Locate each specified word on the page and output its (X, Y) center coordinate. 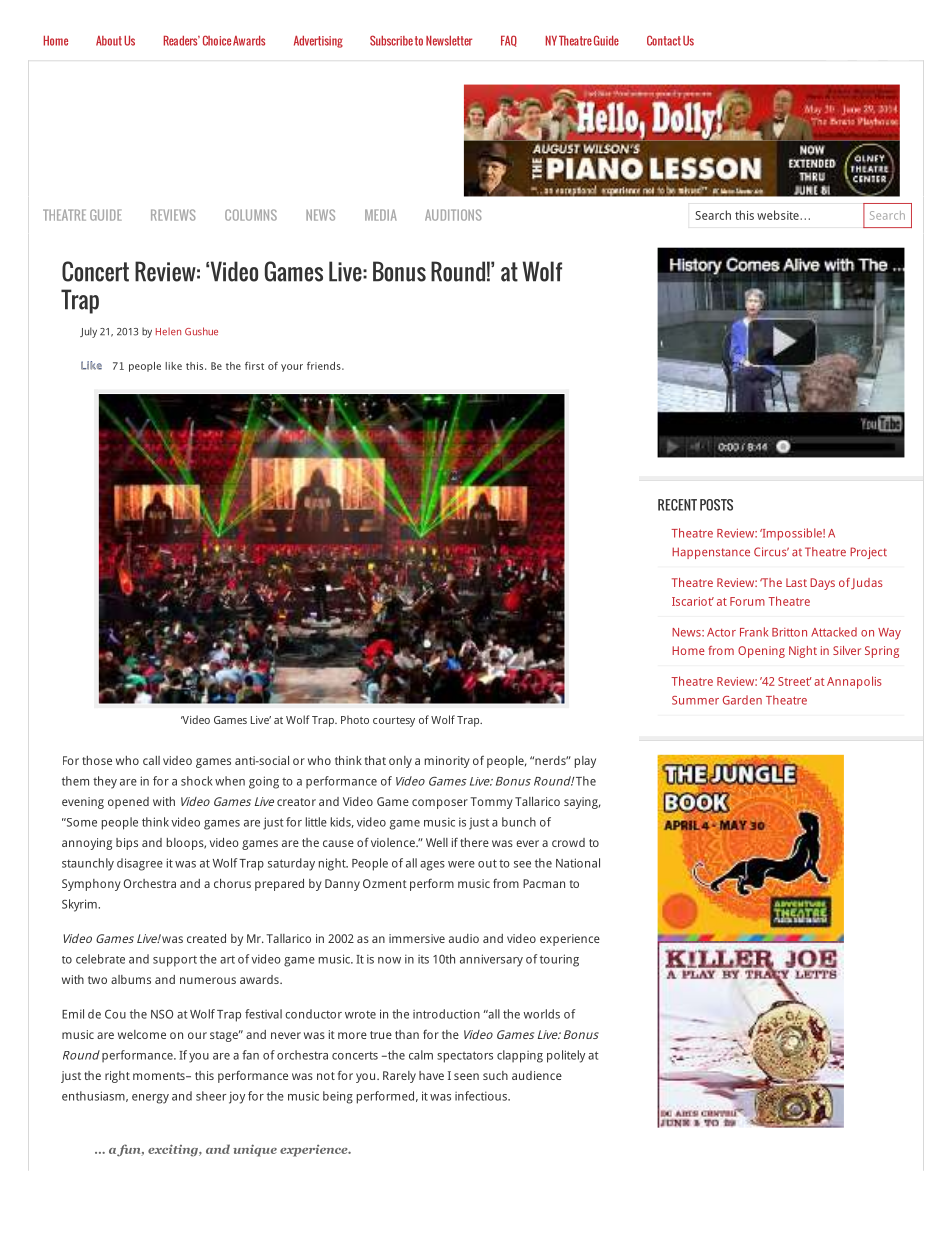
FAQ (509, 41)
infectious (482, 1096)
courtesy (394, 722)
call (151, 760)
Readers (182, 41)
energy (150, 1099)
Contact (664, 40)
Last (796, 582)
